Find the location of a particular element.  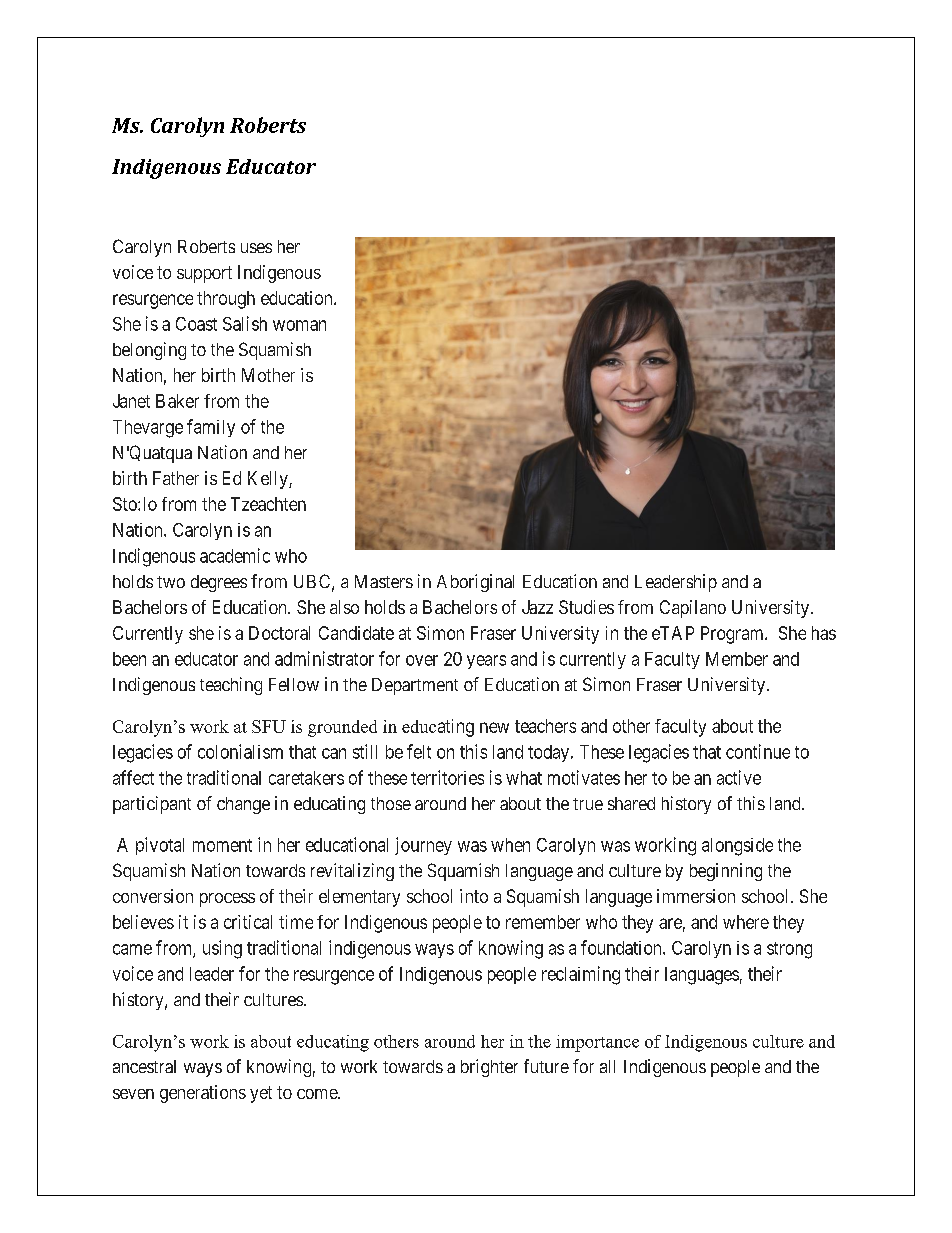

Program is located at coordinates (733, 635).
